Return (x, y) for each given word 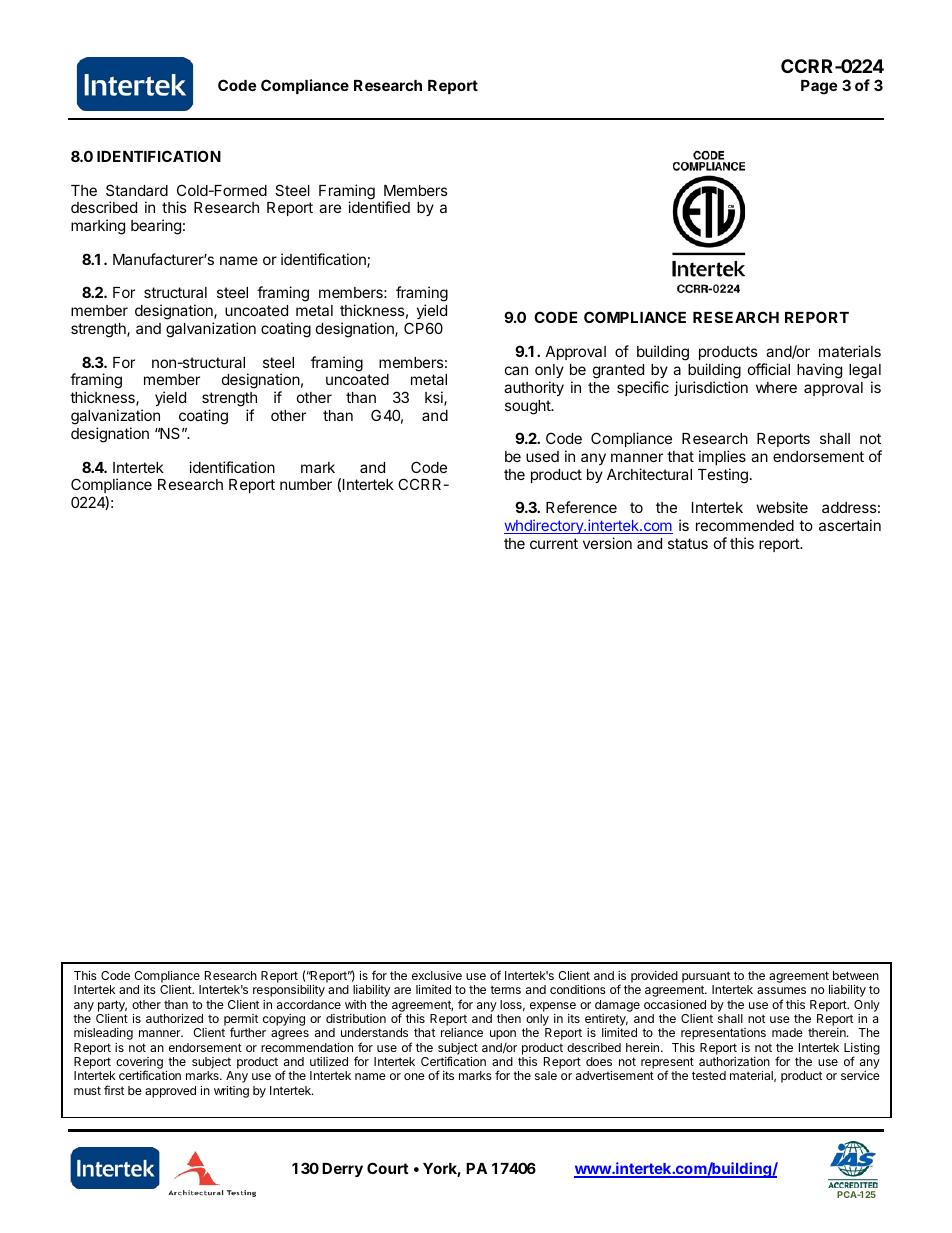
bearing (156, 227)
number (306, 484)
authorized (174, 1018)
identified (379, 207)
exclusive (437, 975)
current (554, 543)
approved (170, 1092)
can (516, 370)
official (769, 369)
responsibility (289, 991)
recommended (745, 525)
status (688, 543)
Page (819, 87)
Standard (137, 190)
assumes (781, 990)
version (607, 543)
